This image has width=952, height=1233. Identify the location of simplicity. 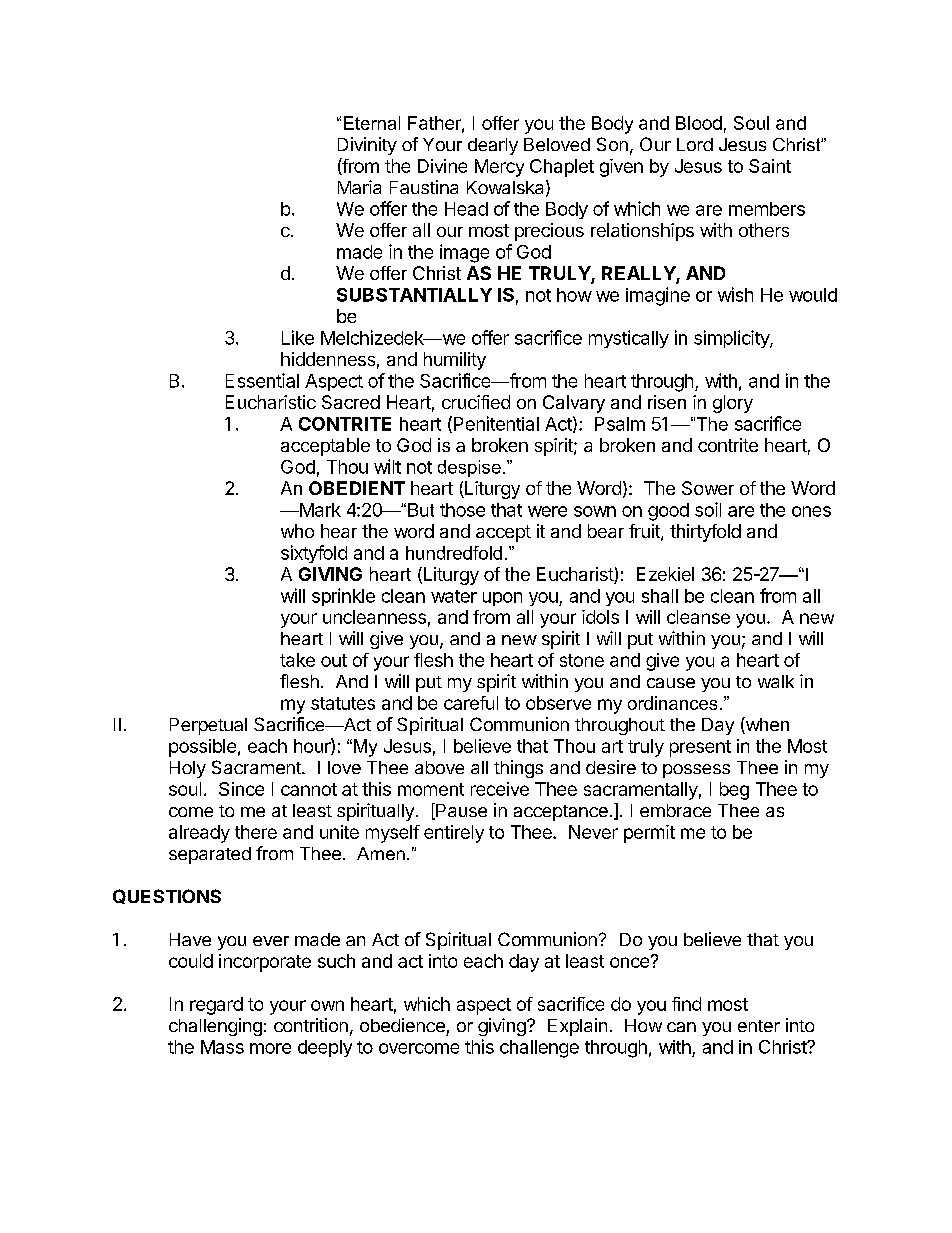
(732, 339).
